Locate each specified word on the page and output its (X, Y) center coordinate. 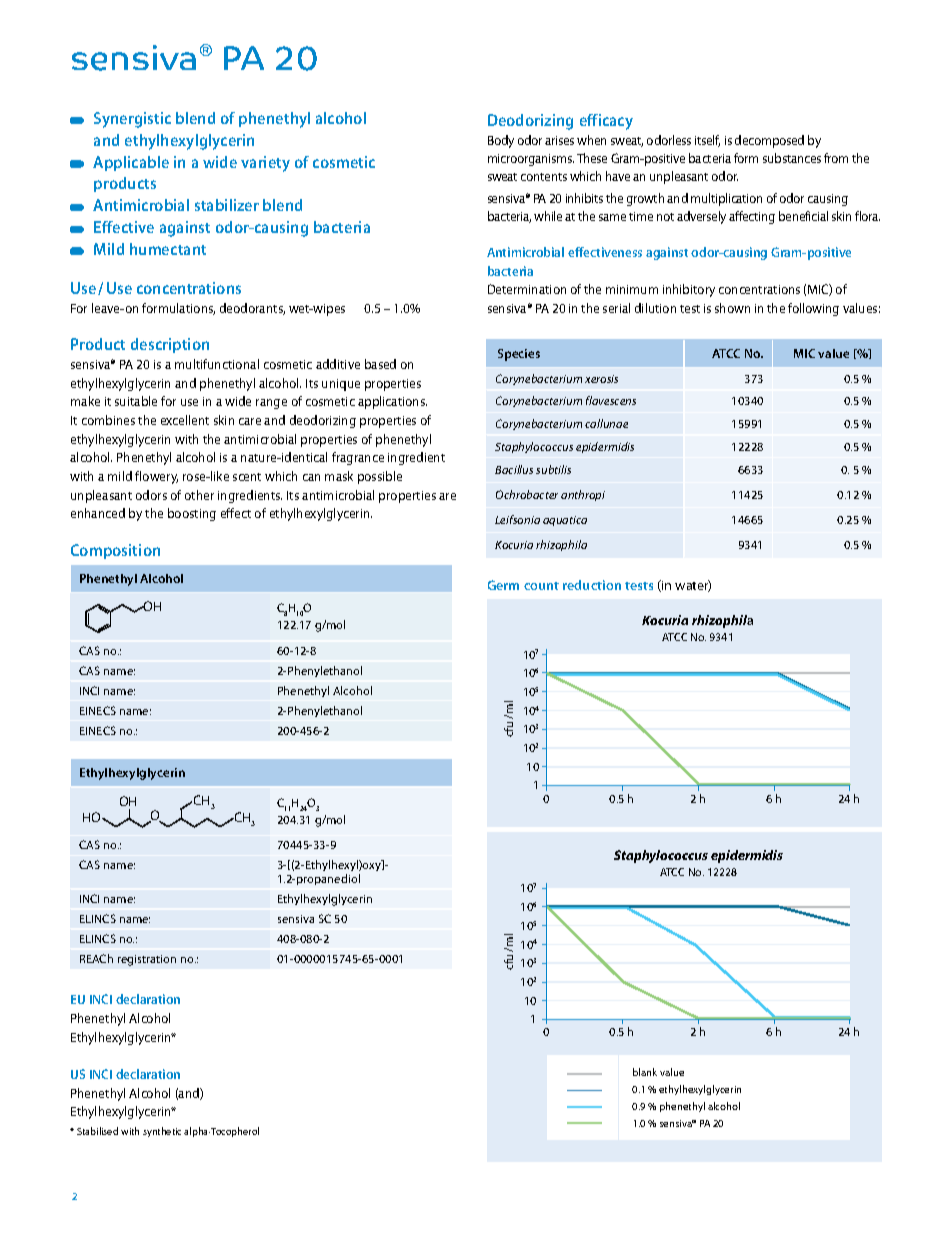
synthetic (162, 1132)
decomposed (769, 141)
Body (501, 141)
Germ (503, 585)
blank (645, 1072)
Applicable (131, 163)
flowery (156, 477)
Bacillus (514, 469)
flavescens (611, 400)
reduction (592, 585)
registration (147, 960)
